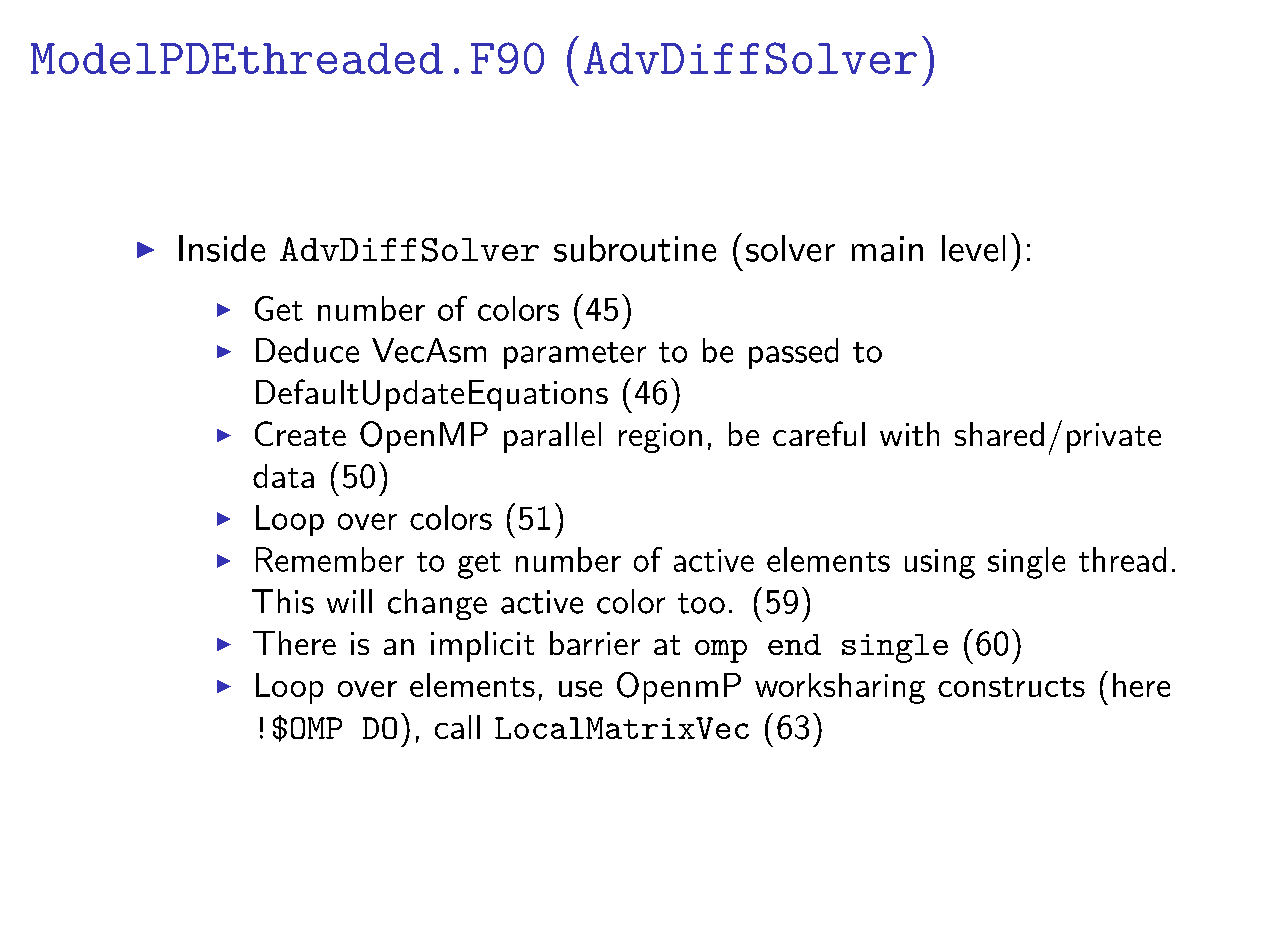  I want to click on Create, so click(300, 433).
